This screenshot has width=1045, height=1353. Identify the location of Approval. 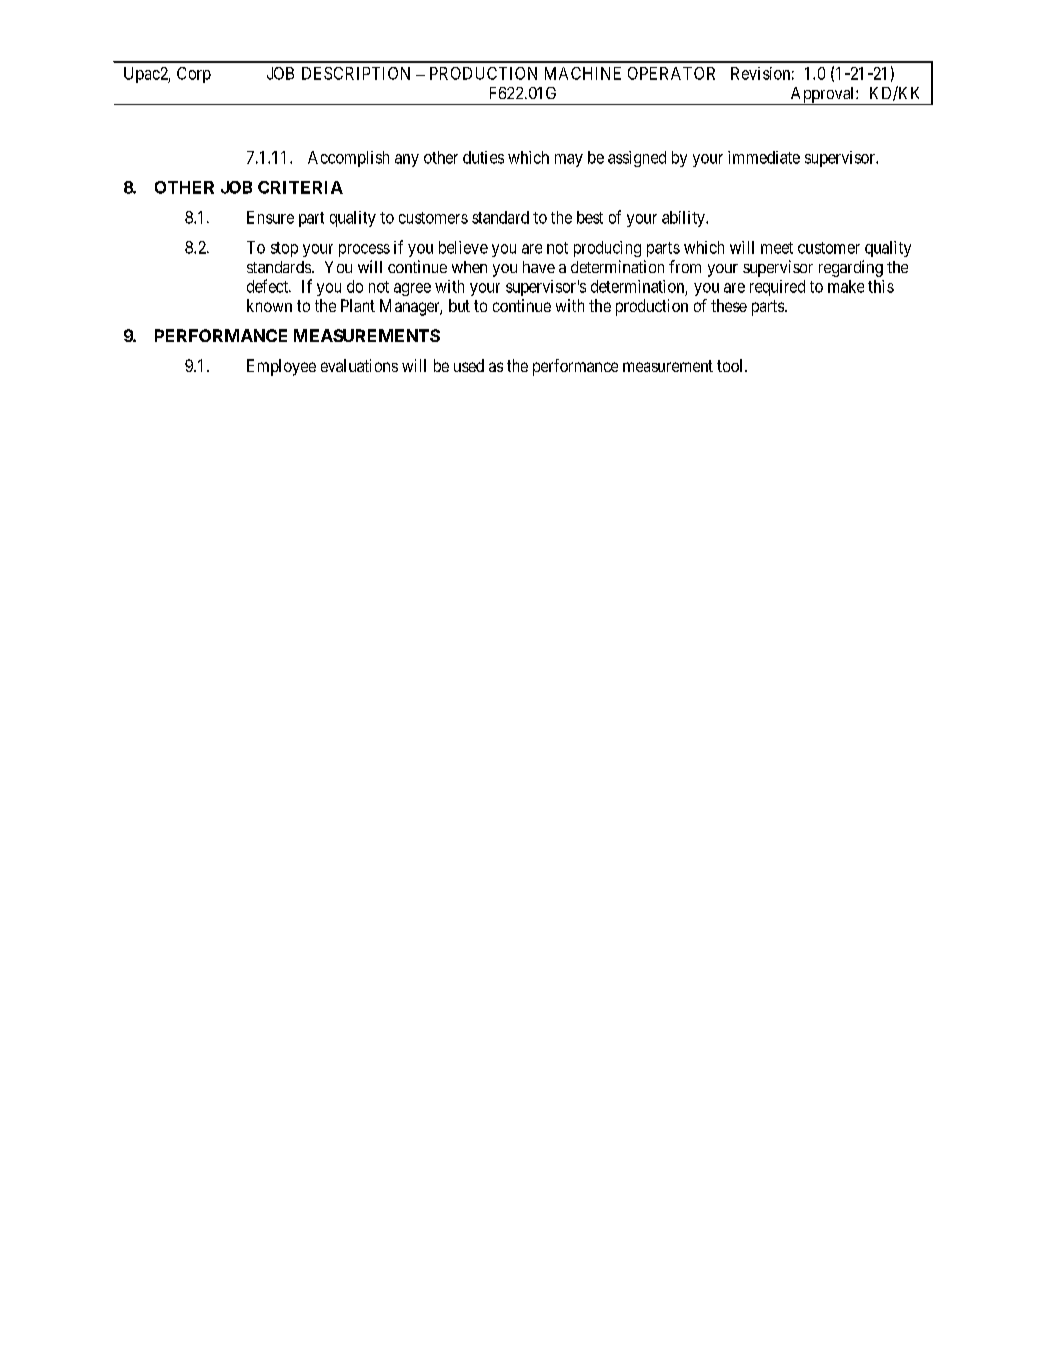
(822, 96).
